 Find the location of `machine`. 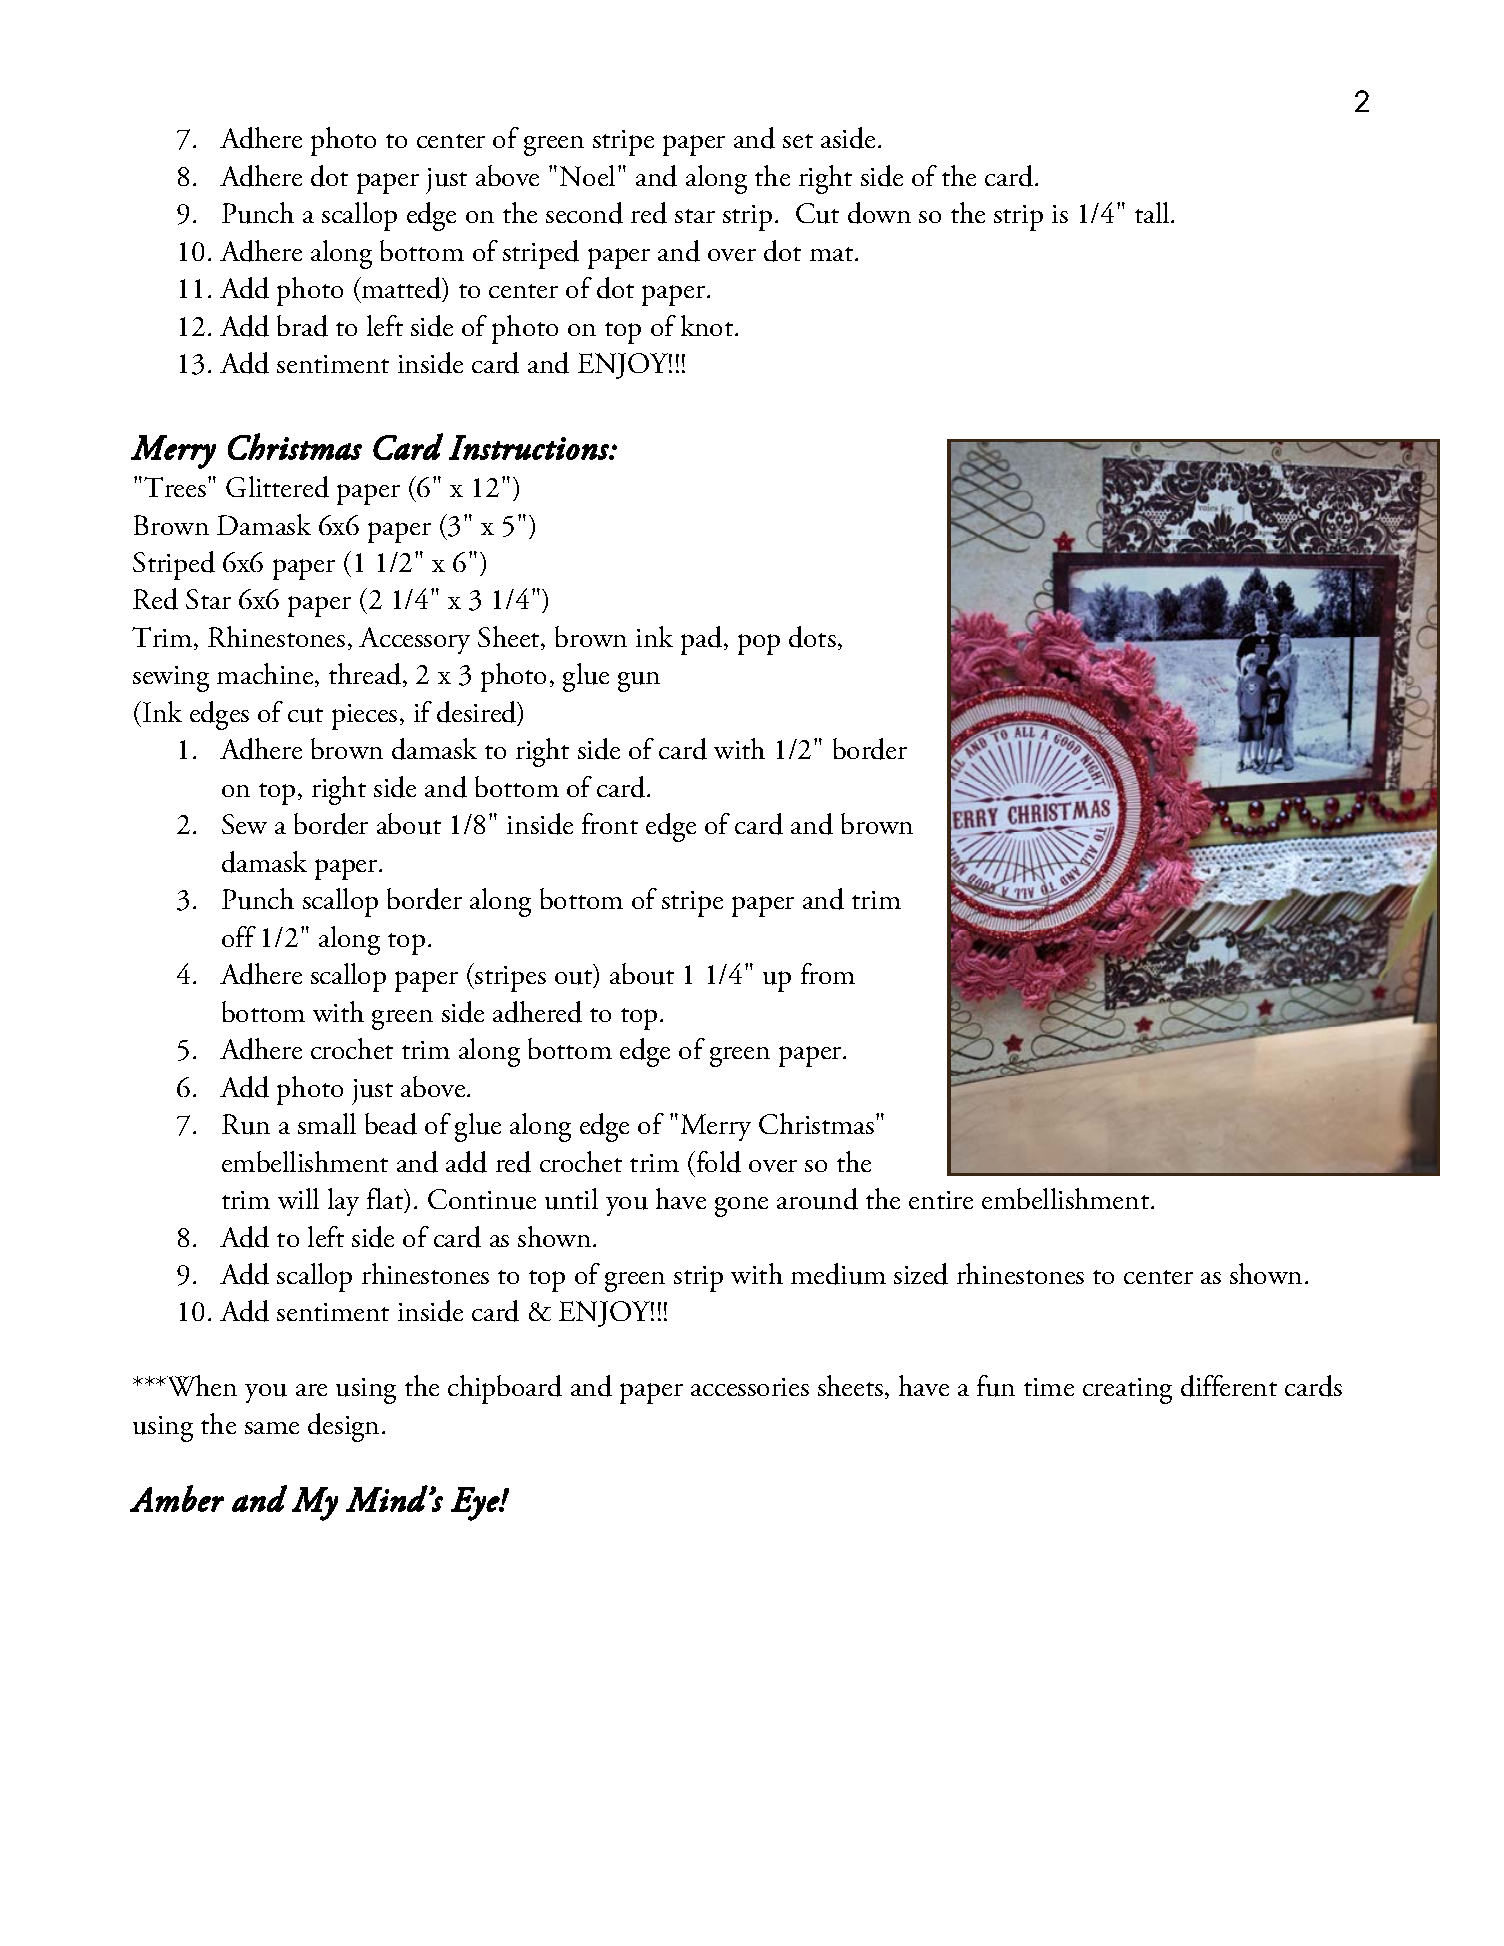

machine is located at coordinates (266, 675).
